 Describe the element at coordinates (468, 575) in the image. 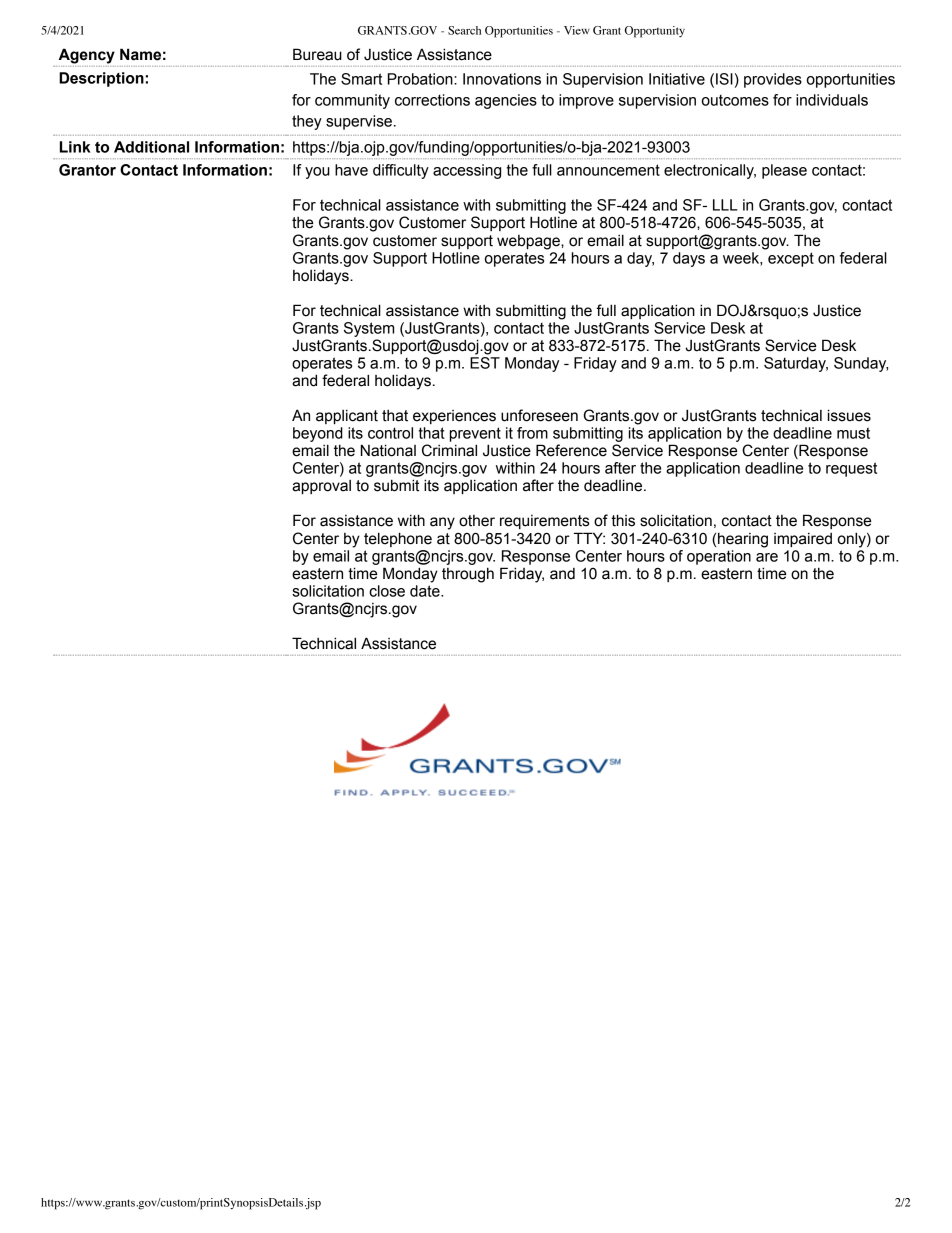

I see `through` at that location.
